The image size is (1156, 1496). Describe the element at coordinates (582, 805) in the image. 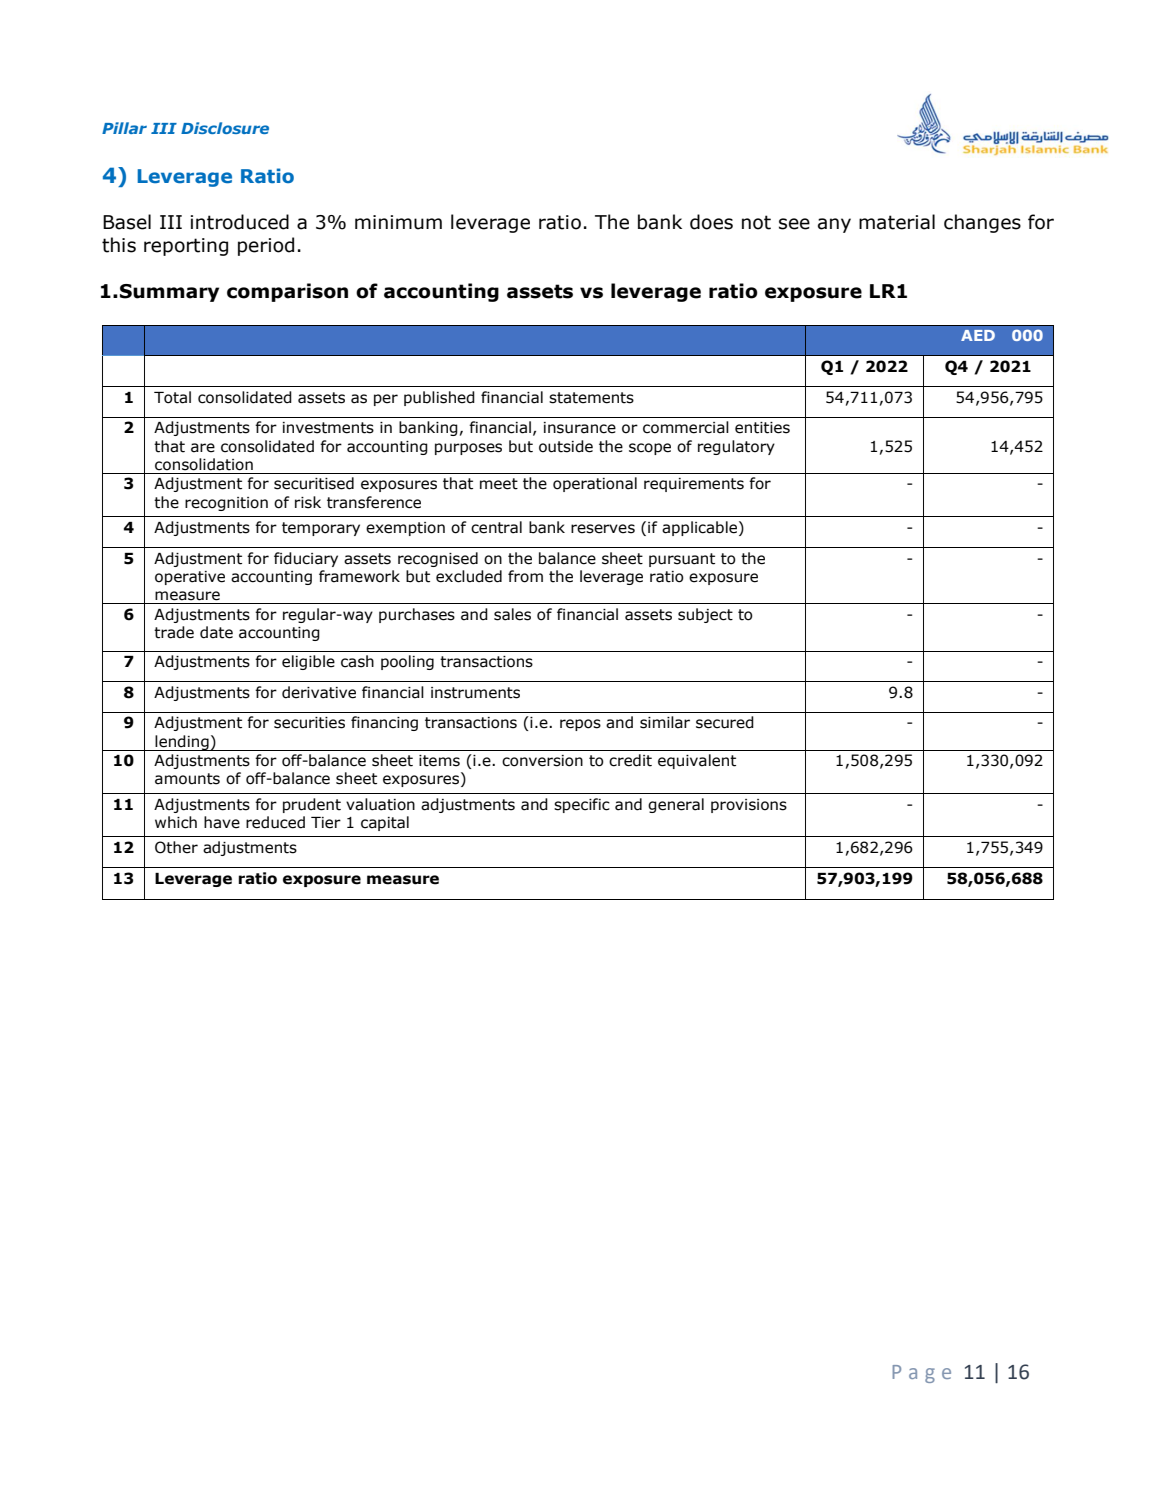

I see `specific` at that location.
